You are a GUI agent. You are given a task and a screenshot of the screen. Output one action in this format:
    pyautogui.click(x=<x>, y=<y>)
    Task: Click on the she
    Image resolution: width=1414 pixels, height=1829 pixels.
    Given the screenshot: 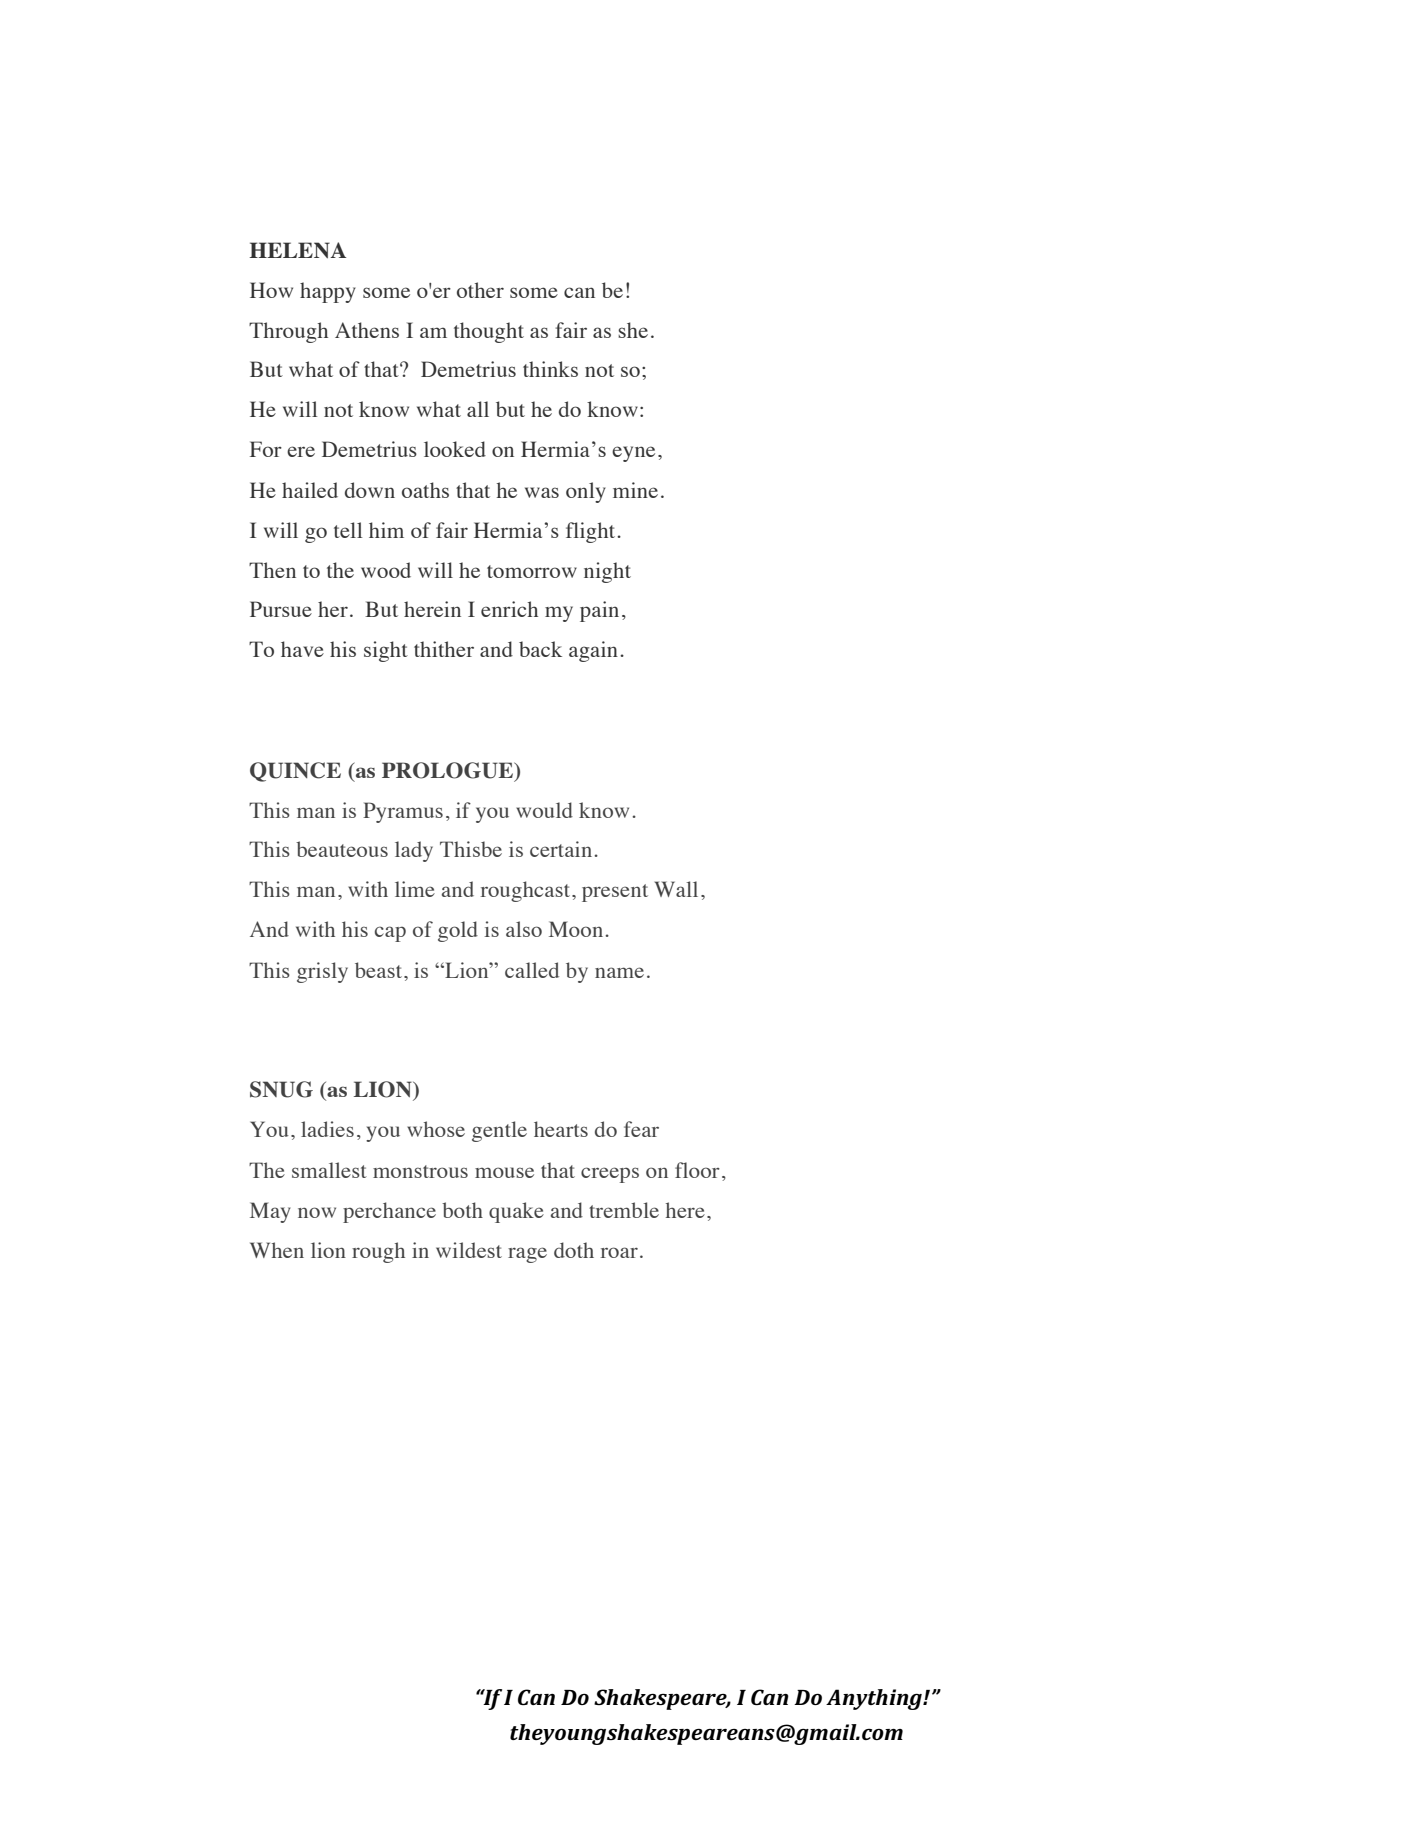 What is the action you would take?
    pyautogui.click(x=633, y=330)
